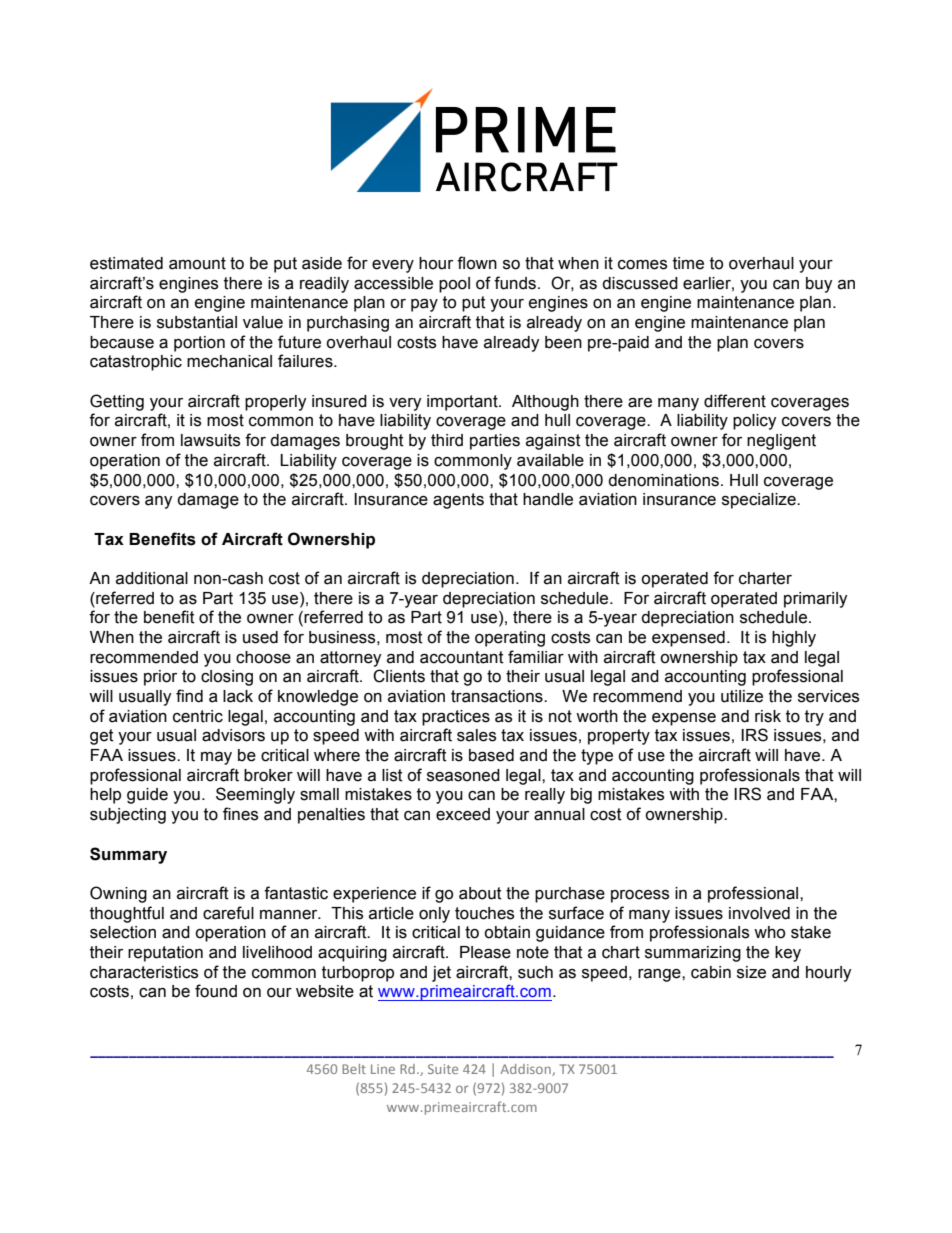 This screenshot has width=952, height=1233. Describe the element at coordinates (454, 285) in the screenshot. I see `pool` at that location.
